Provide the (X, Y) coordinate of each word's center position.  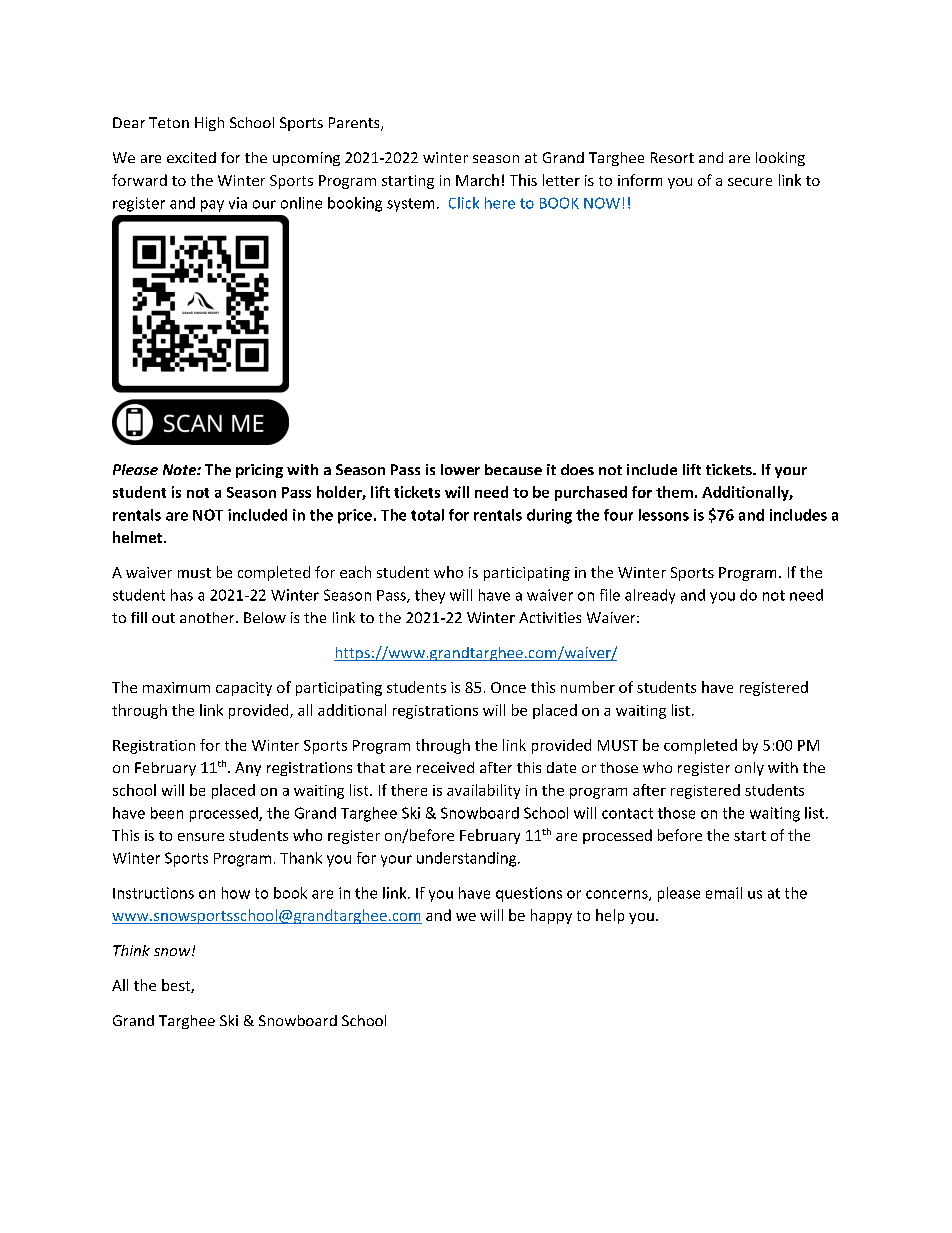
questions (529, 894)
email (724, 893)
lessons (664, 515)
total (427, 515)
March (477, 180)
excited (191, 157)
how (236, 893)
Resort (672, 157)
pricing (259, 471)
